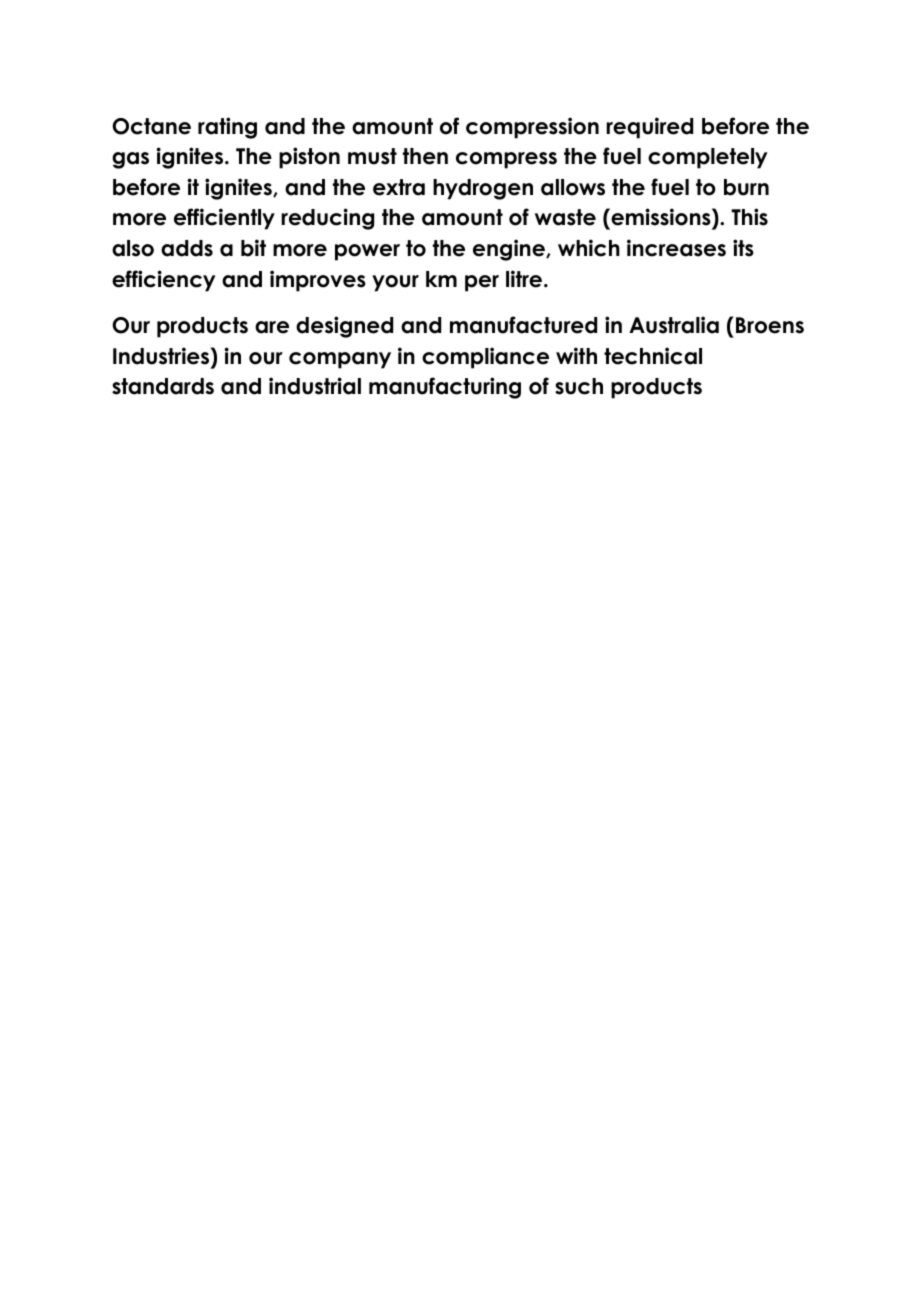  What do you see at coordinates (483, 189) in the image?
I see `hydrogen` at bounding box center [483, 189].
